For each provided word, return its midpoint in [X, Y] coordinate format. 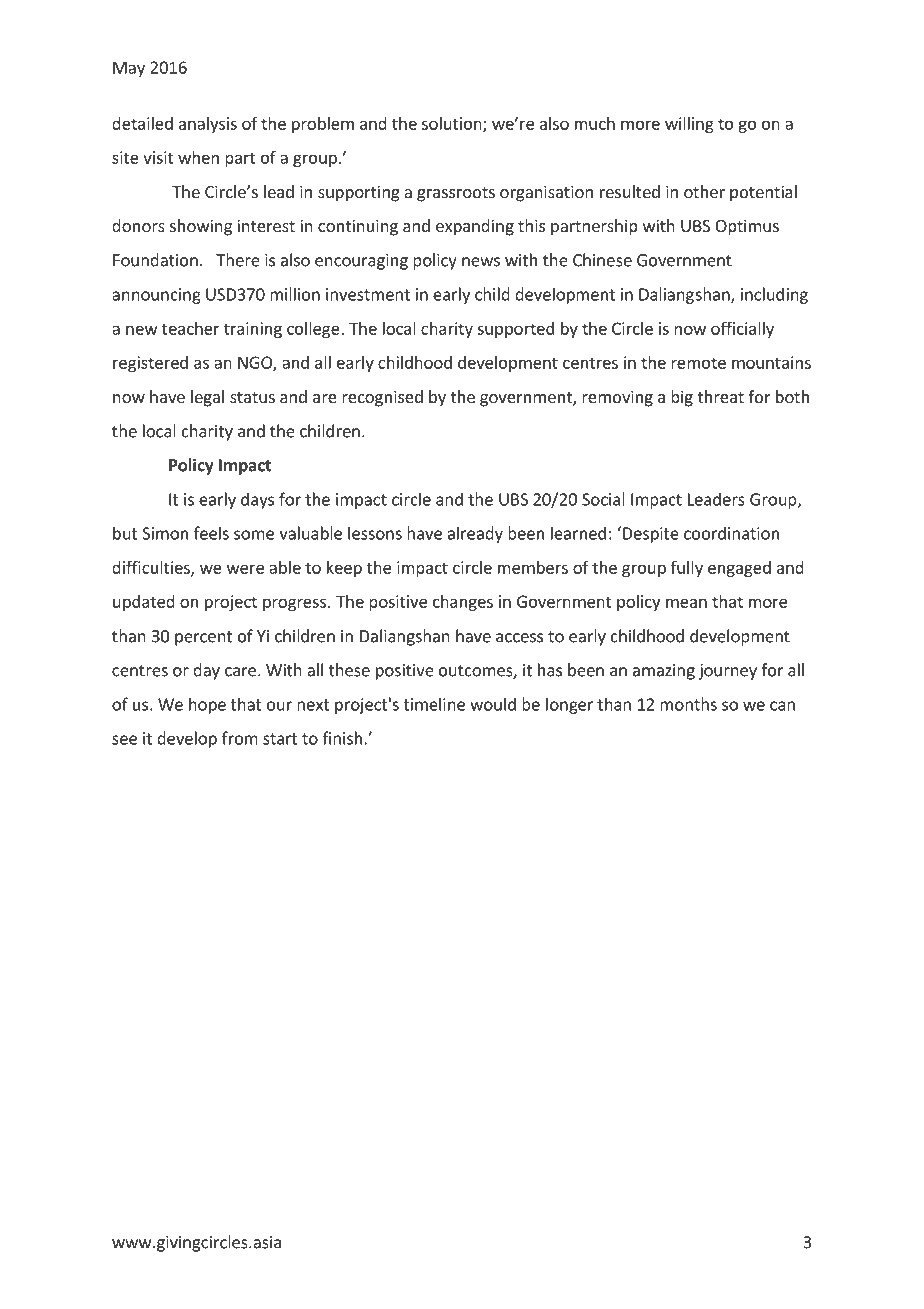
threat [720, 396]
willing [689, 125]
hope [207, 705]
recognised [382, 398]
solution [453, 124]
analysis [208, 125]
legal [207, 398]
